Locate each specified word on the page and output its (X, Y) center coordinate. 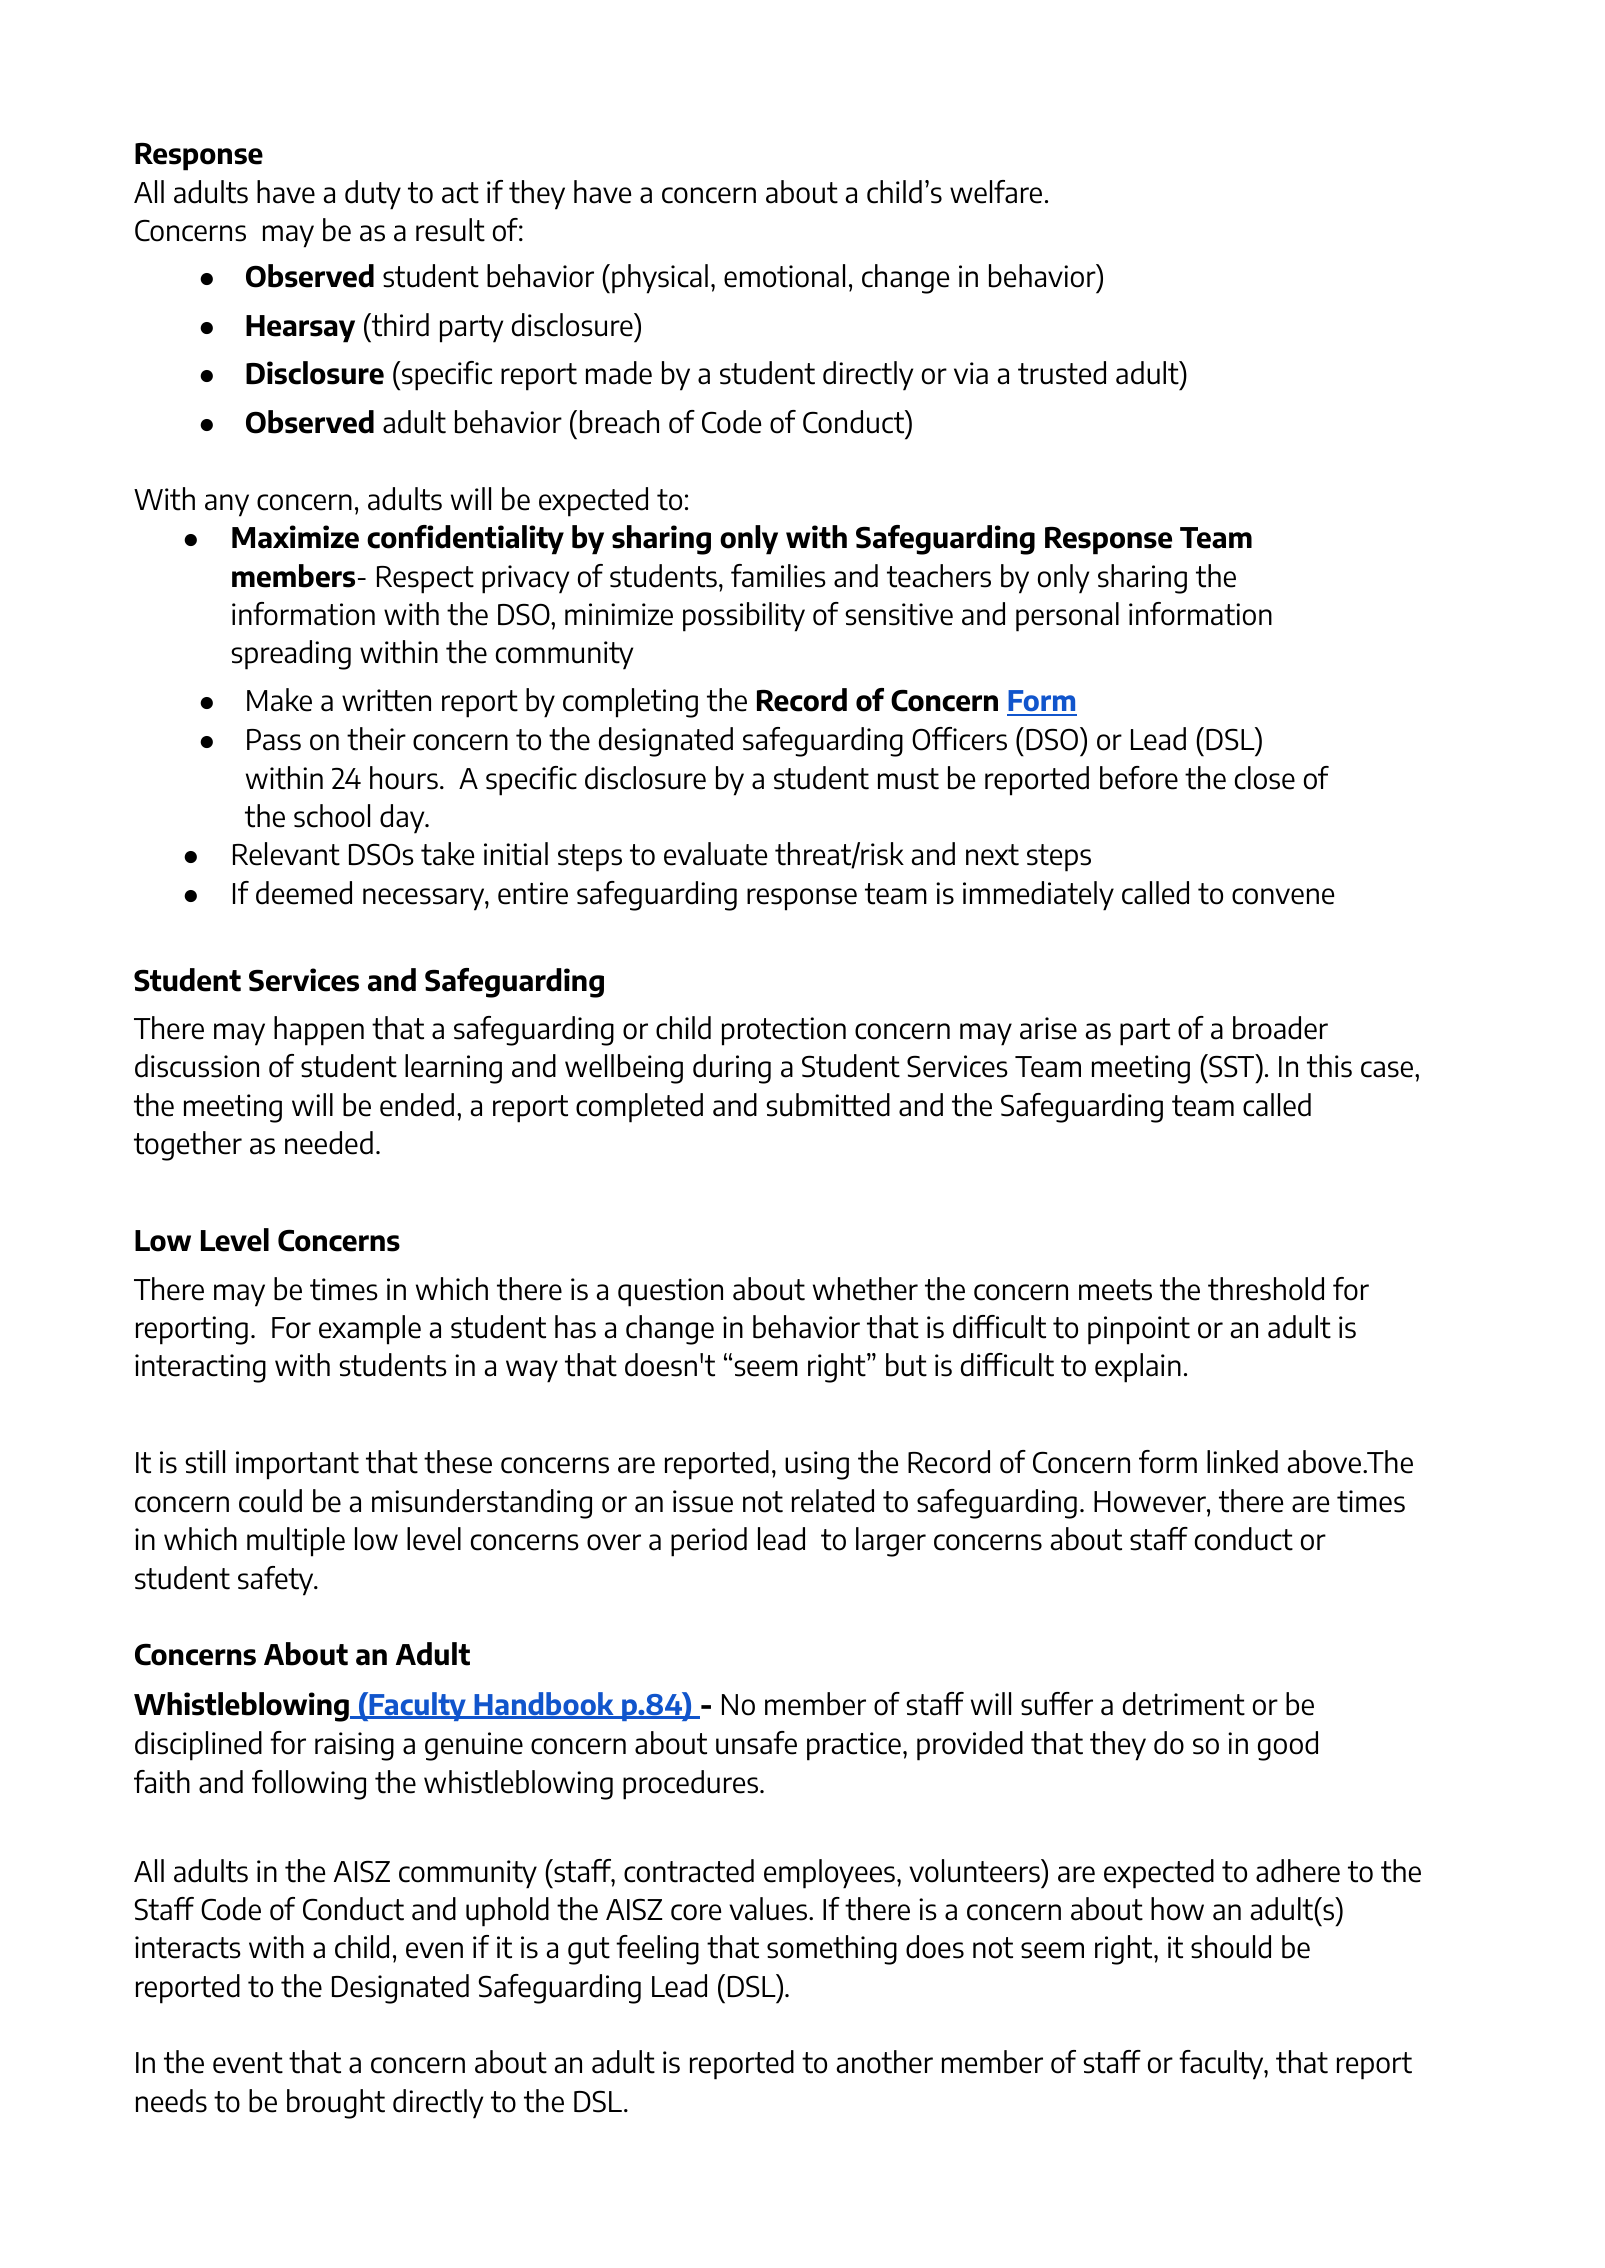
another (885, 2062)
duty (373, 195)
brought (336, 2104)
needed (329, 1143)
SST (1232, 1066)
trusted (1062, 373)
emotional (784, 276)
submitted (828, 1105)
